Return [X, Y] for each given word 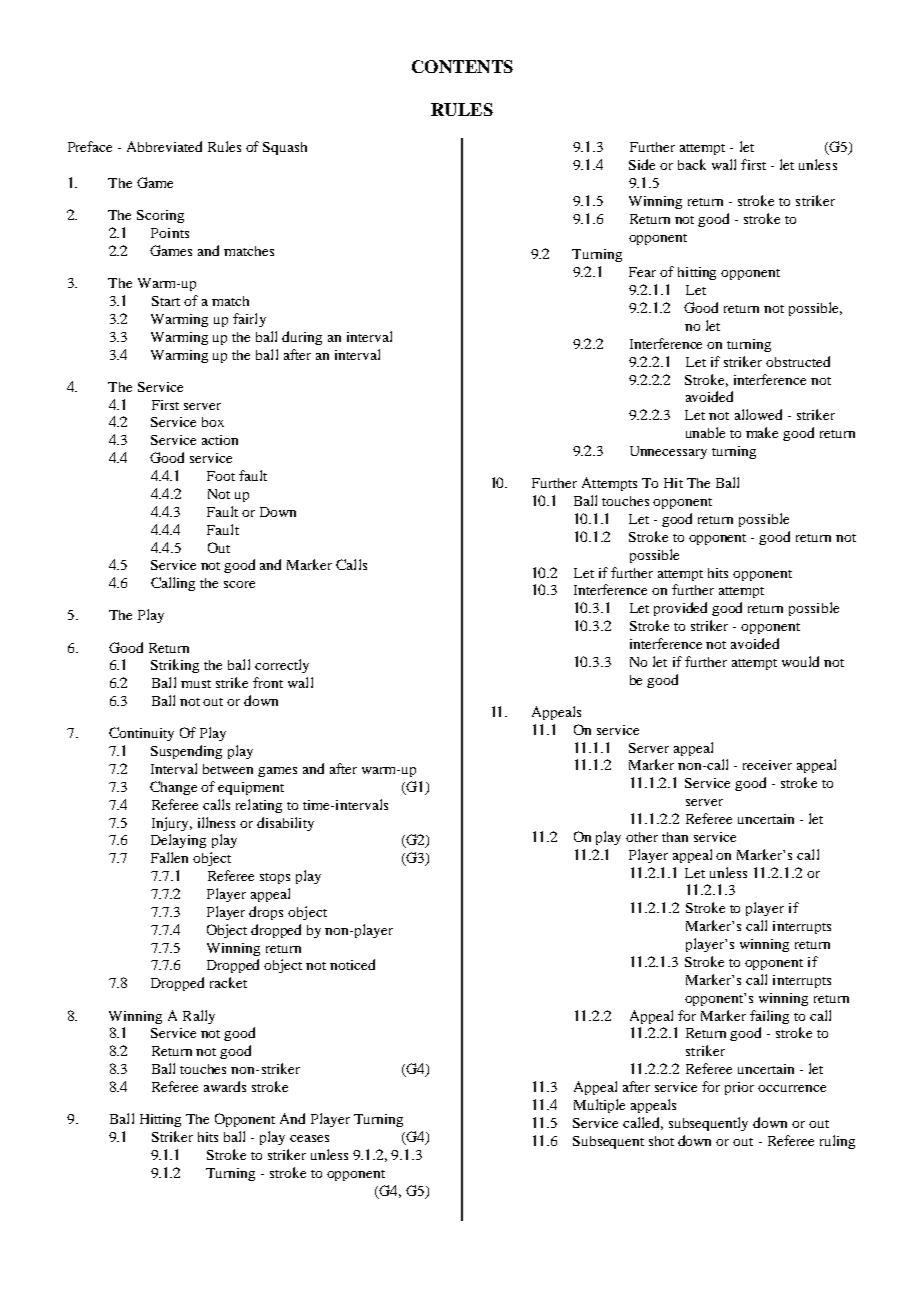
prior [739, 1088]
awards [225, 1086]
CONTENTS [462, 66]
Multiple [599, 1106]
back [692, 164]
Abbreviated [164, 146]
